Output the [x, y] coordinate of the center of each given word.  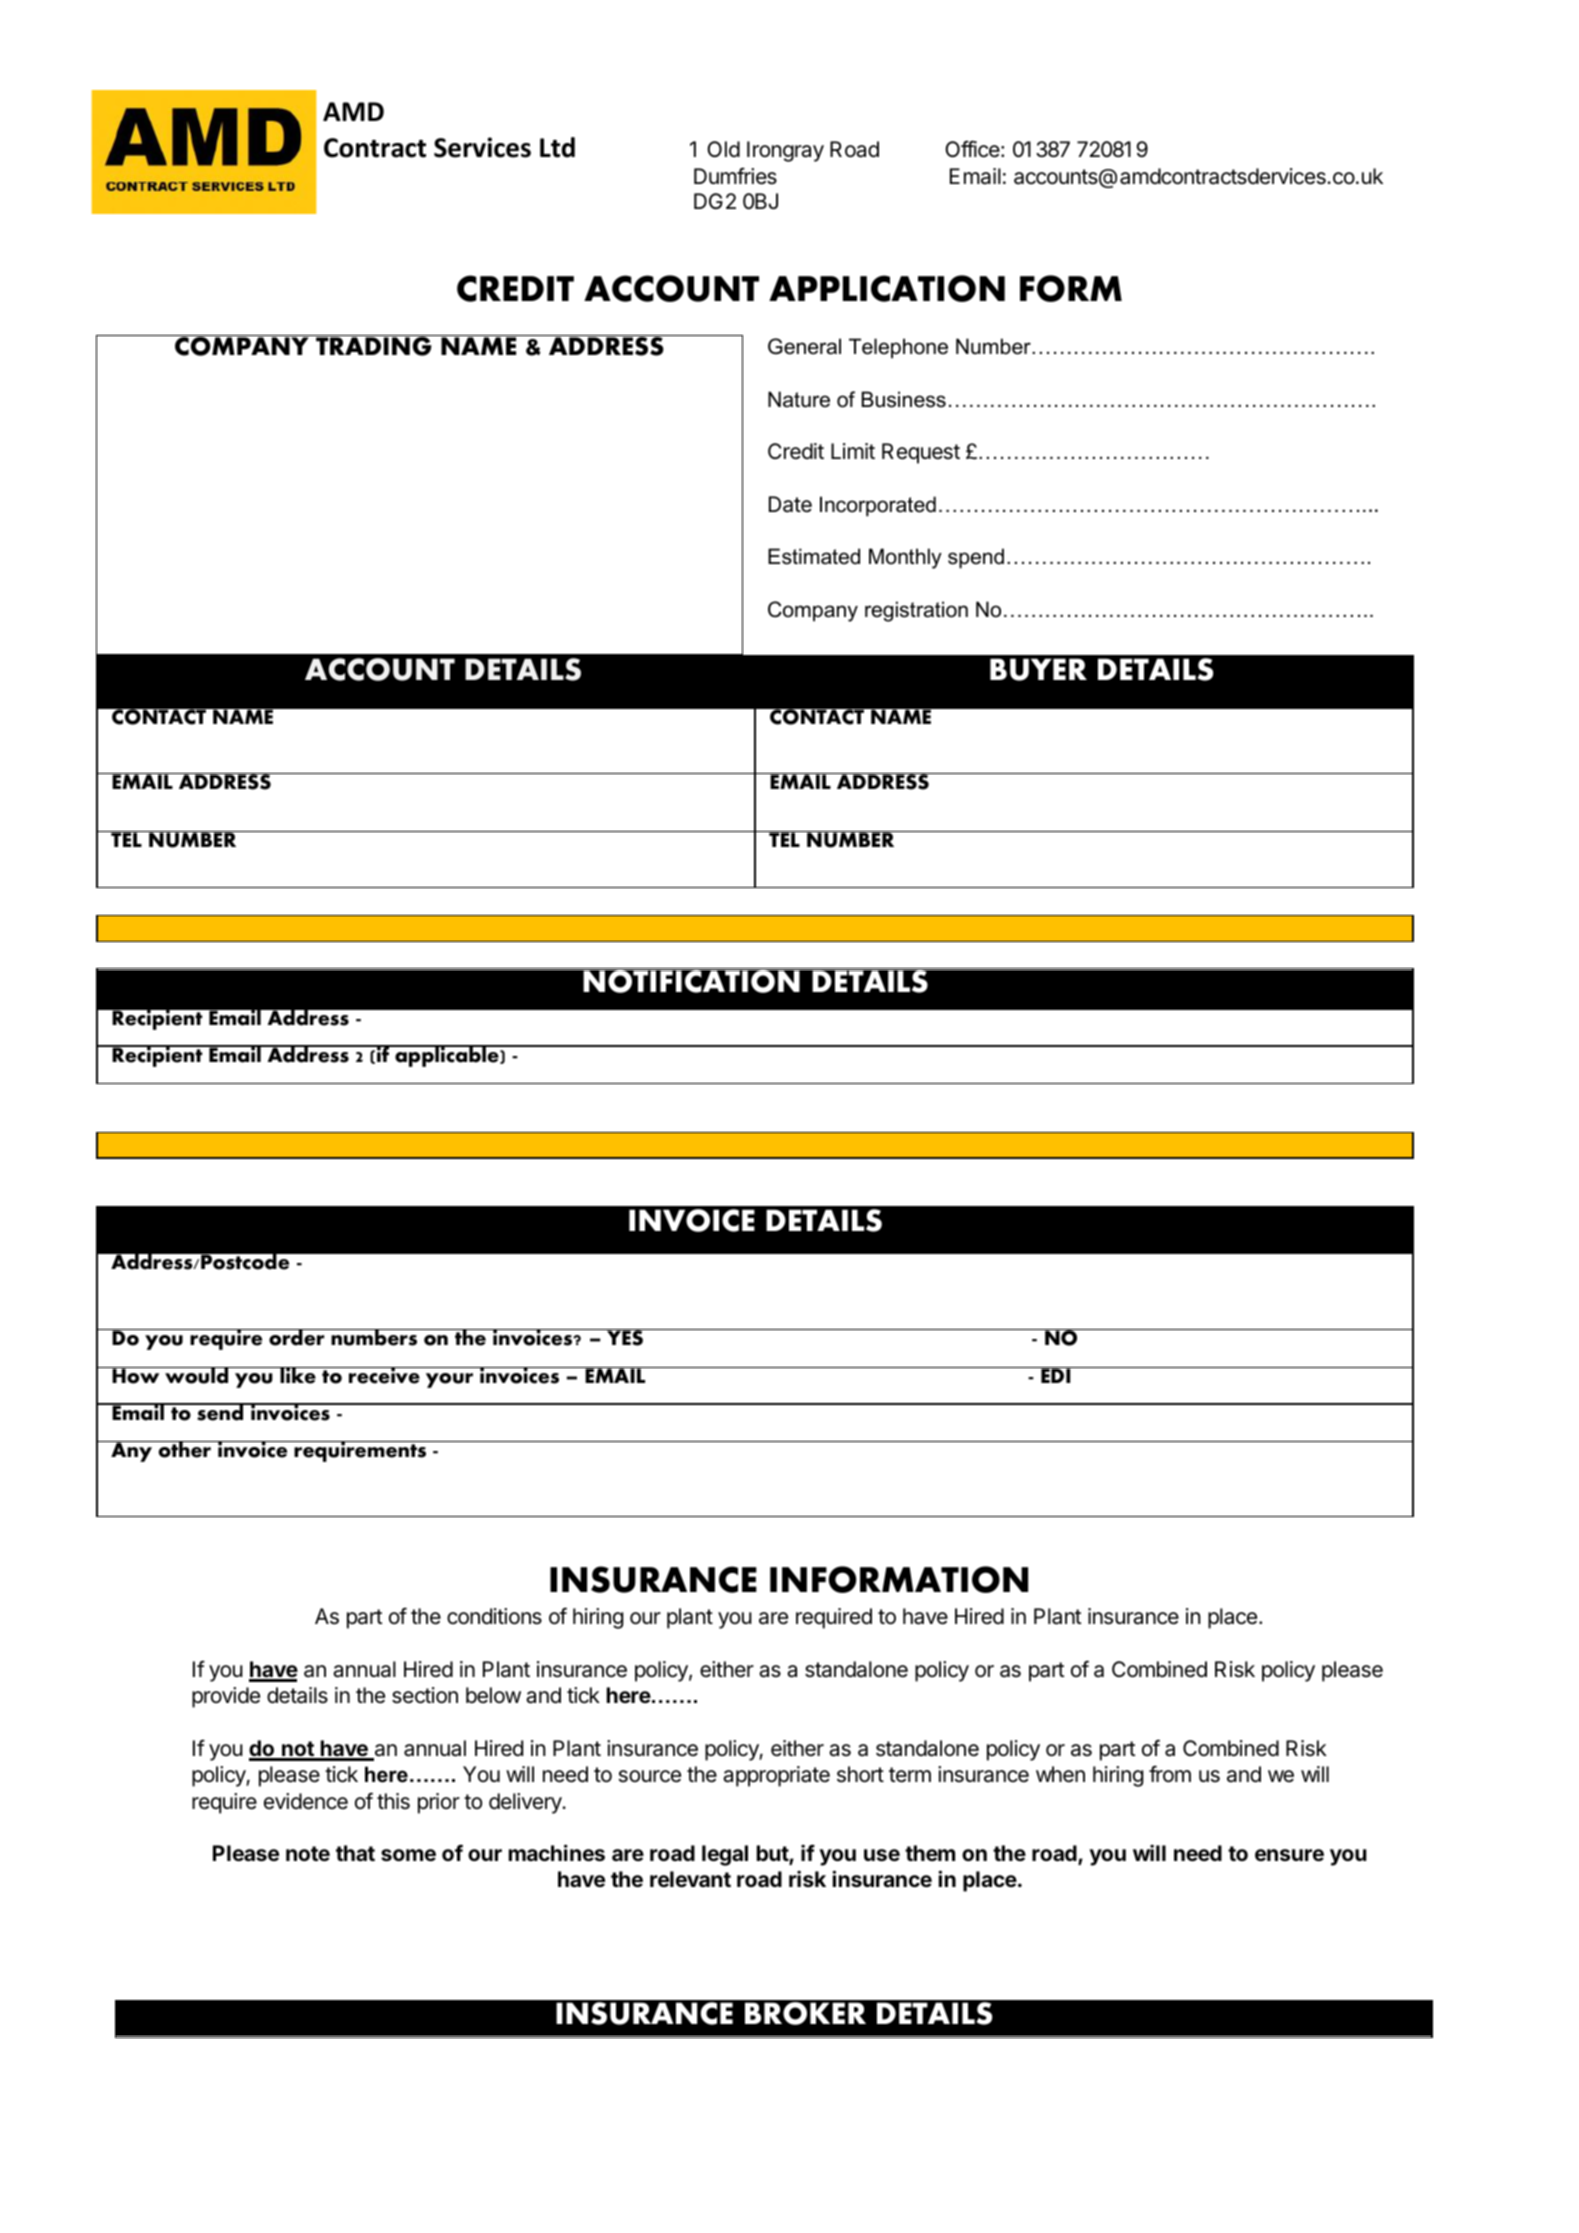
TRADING [374, 345]
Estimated [814, 556]
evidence [306, 1801]
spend [976, 558]
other [184, 1449]
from [1170, 1774]
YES [625, 1337]
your [449, 1380]
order [297, 1337]
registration [916, 611]
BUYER [1038, 669]
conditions [494, 1616]
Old [723, 149]
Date [790, 504]
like [298, 1375]
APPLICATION [887, 288]
